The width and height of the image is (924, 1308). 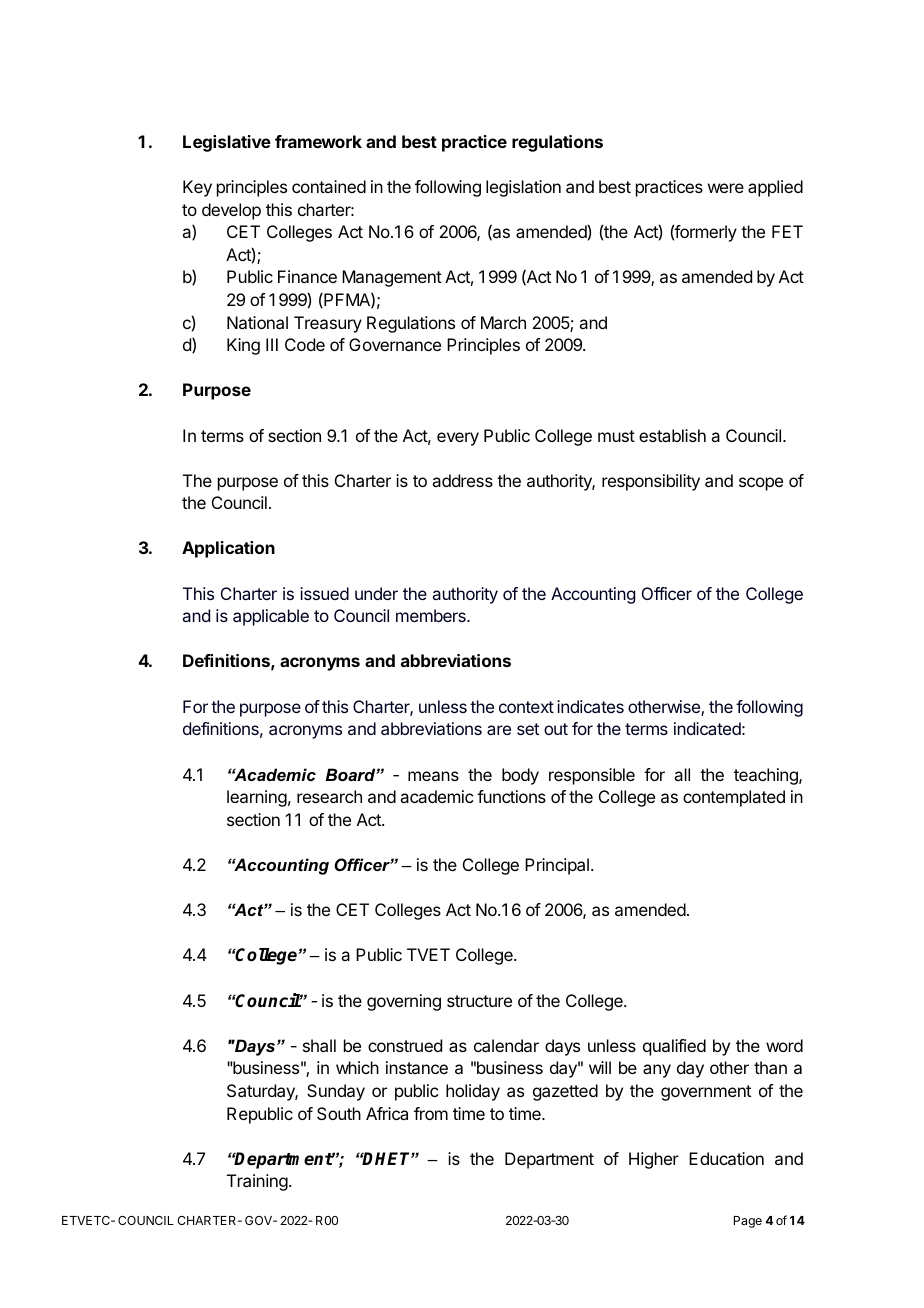 What do you see at coordinates (227, 143) in the image?
I see `Legislative` at bounding box center [227, 143].
